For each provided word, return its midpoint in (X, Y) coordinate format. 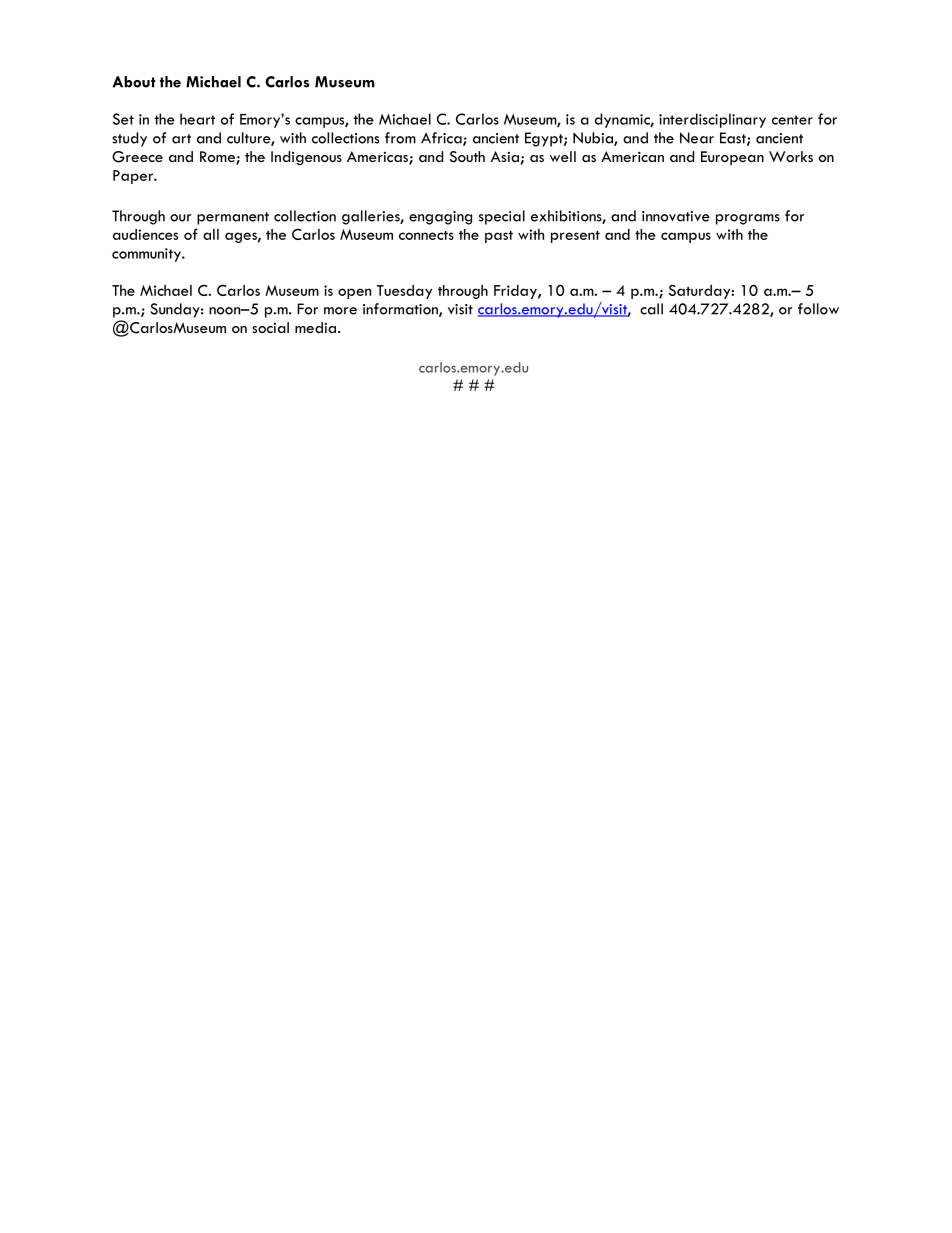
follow (818, 309)
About (134, 82)
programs (748, 219)
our (180, 218)
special (502, 217)
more (340, 311)
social (270, 327)
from (400, 138)
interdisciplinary (712, 120)
